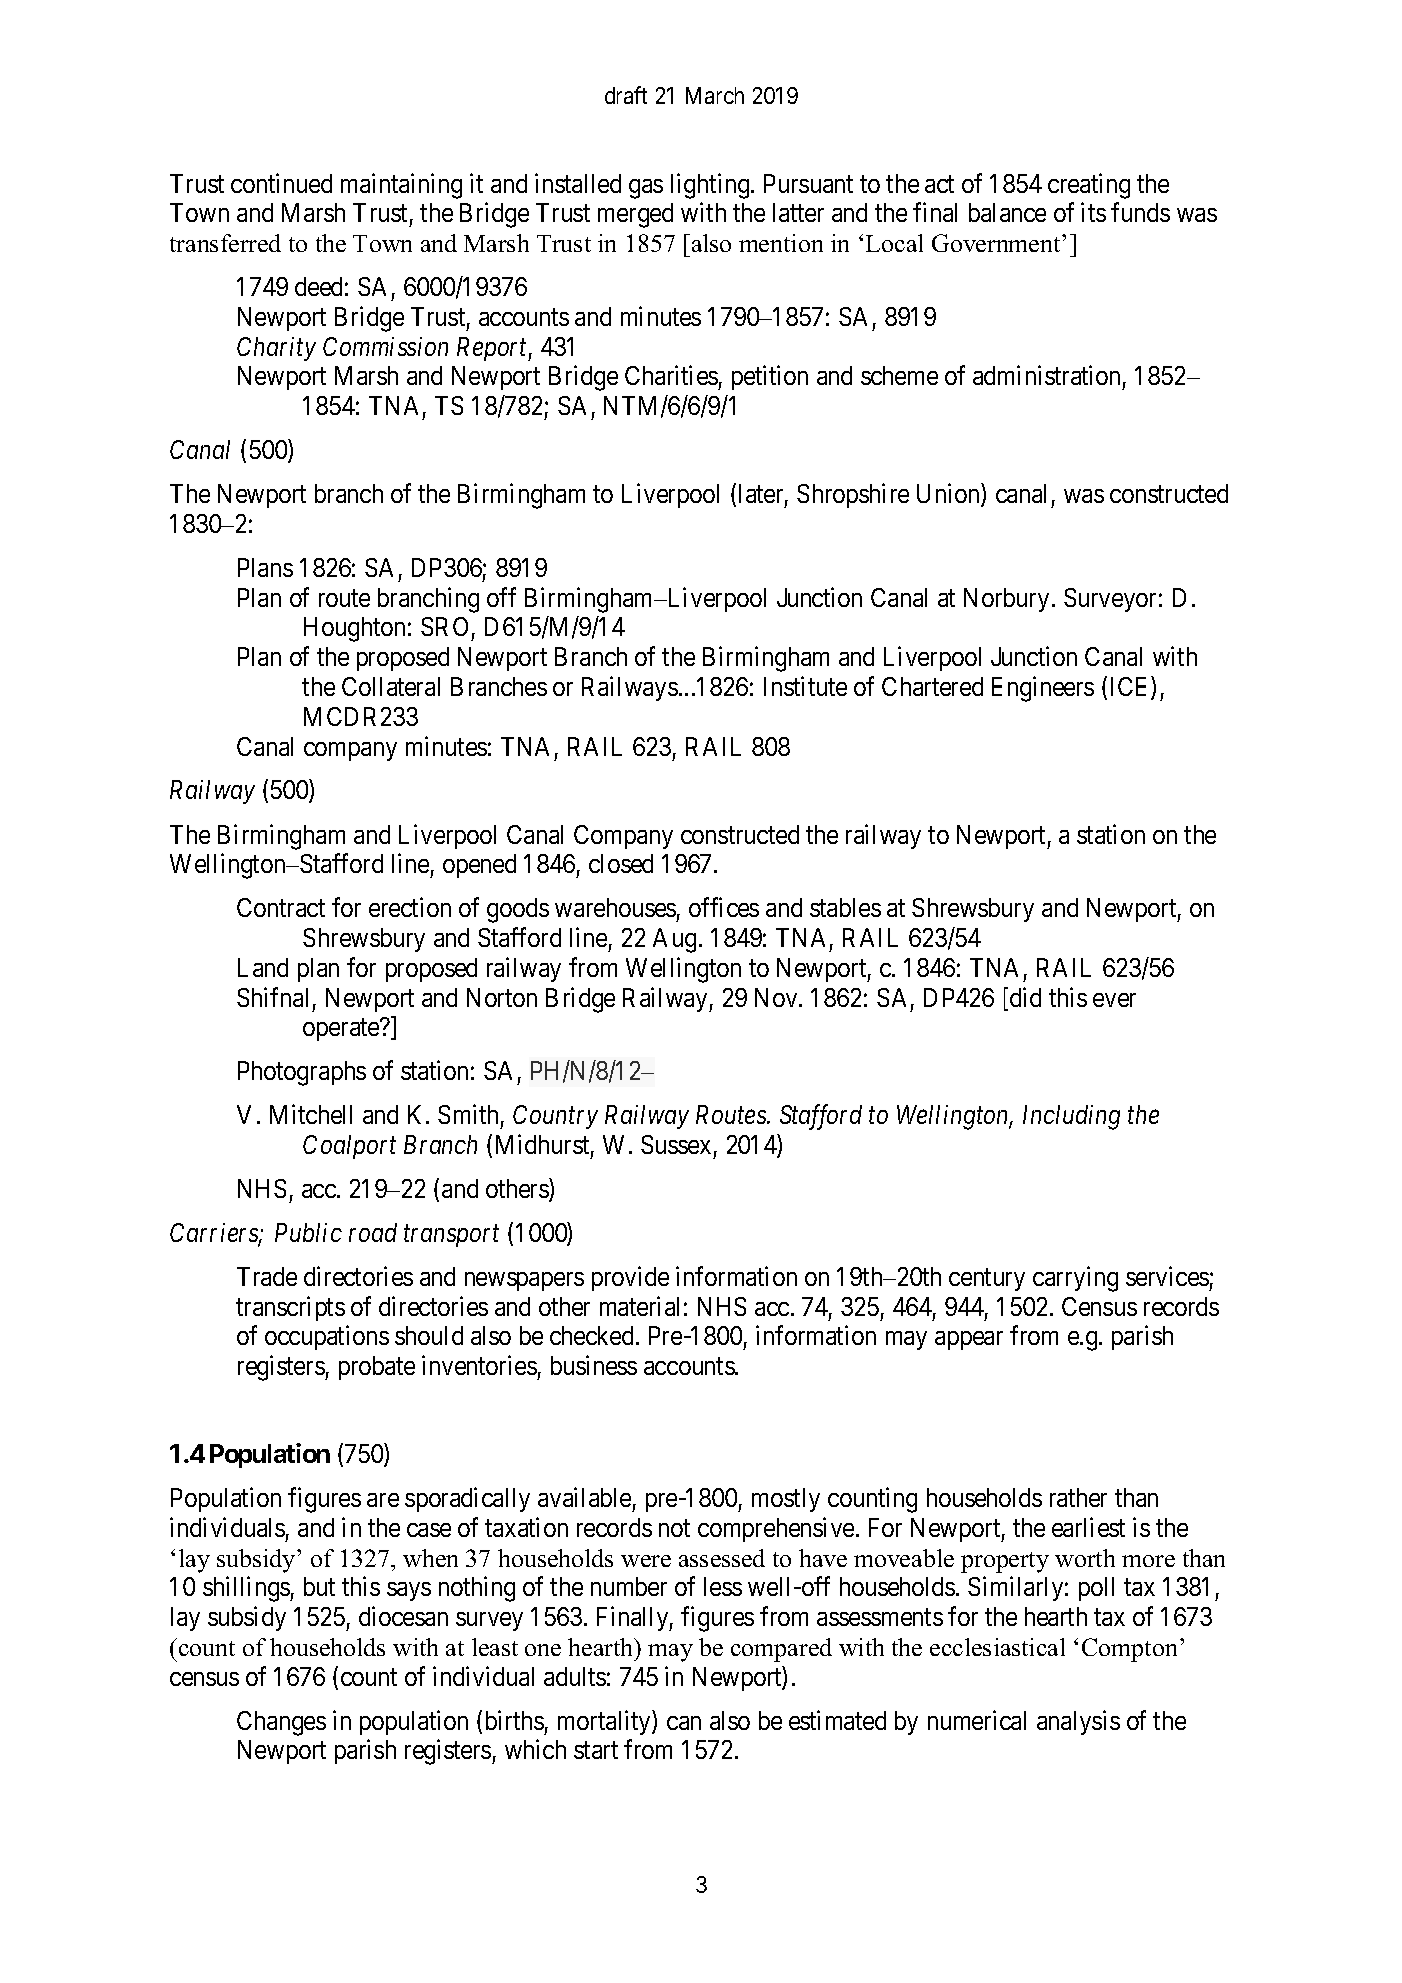 Image resolution: width=1402 pixels, height=1983 pixels. What do you see at coordinates (281, 907) in the image?
I see `Contract` at bounding box center [281, 907].
